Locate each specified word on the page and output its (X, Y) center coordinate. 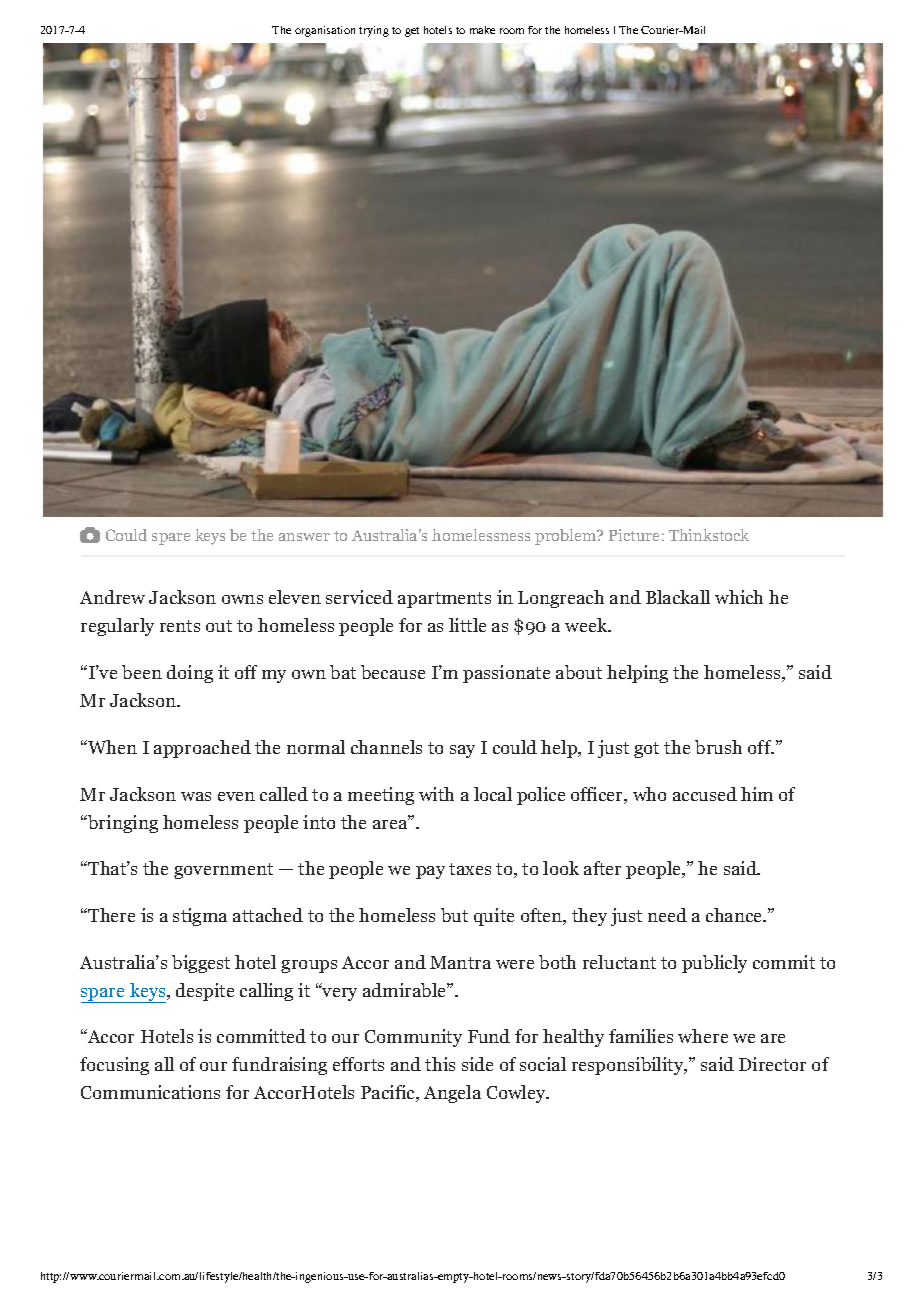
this (440, 1064)
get (412, 32)
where (703, 1036)
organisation (325, 31)
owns (242, 599)
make (482, 30)
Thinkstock (709, 535)
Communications (150, 1092)
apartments (444, 600)
